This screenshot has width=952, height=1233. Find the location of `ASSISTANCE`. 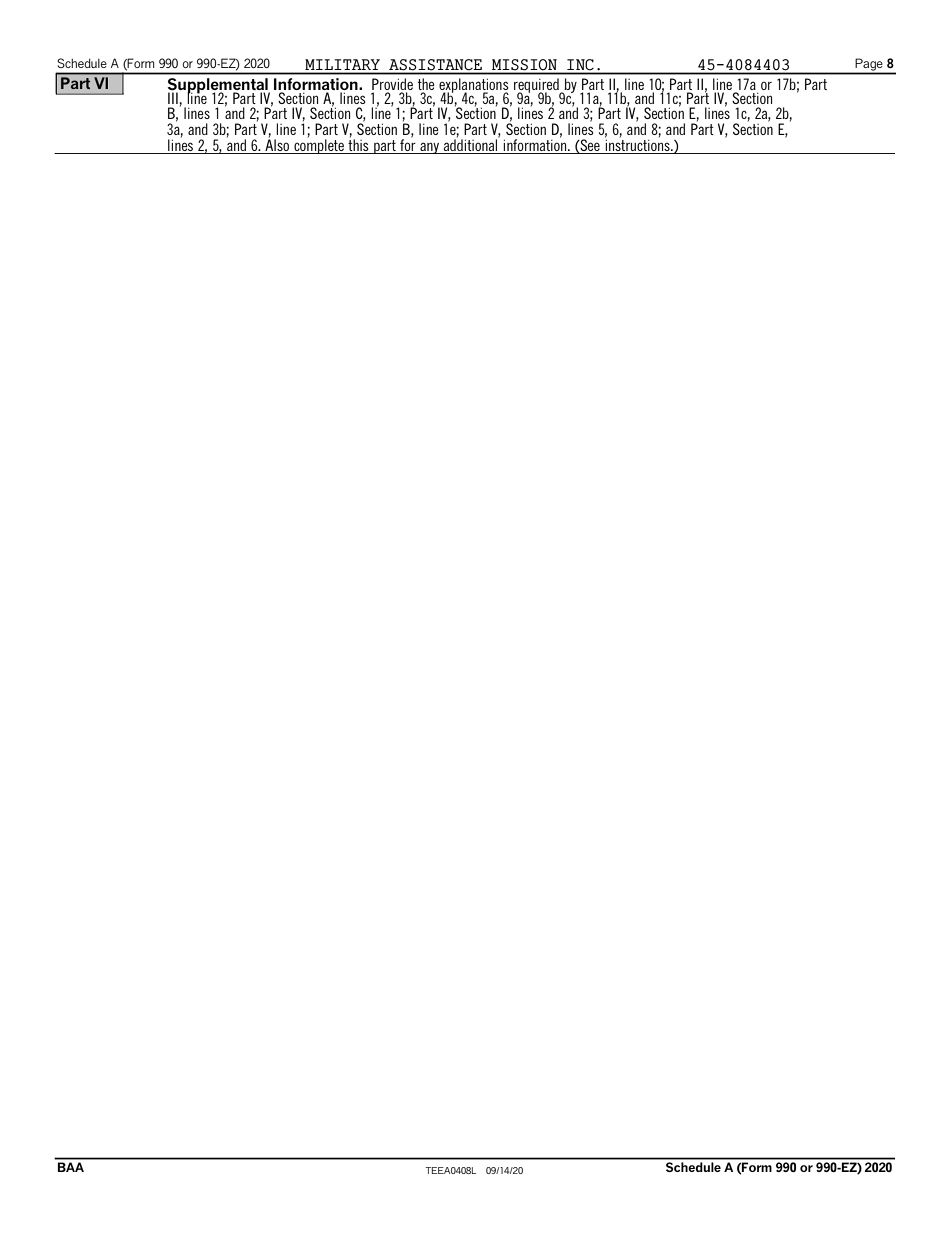

ASSISTANCE is located at coordinates (435, 64).
